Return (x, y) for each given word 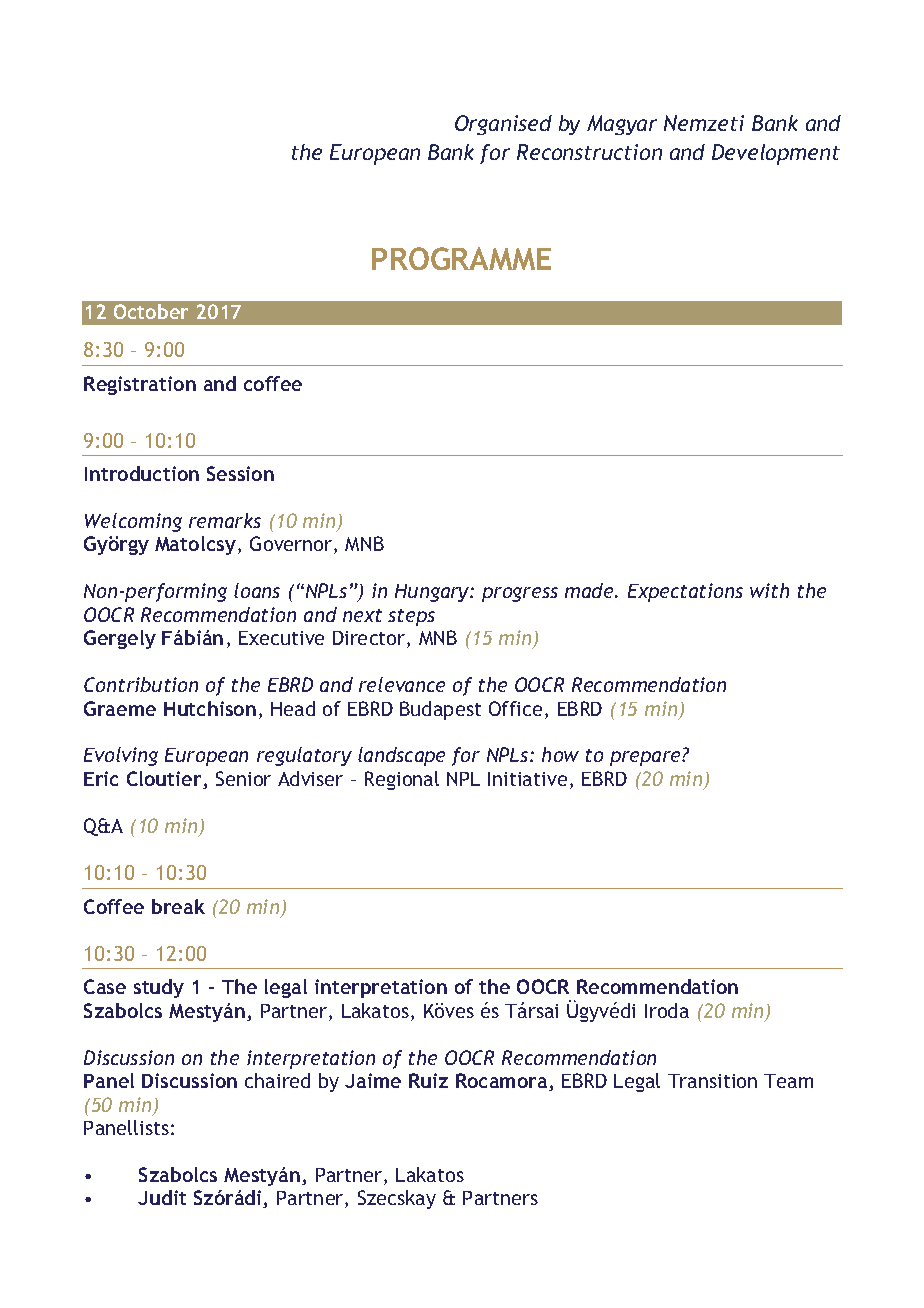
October (151, 311)
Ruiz (428, 1080)
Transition (712, 1081)
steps (411, 617)
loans (257, 590)
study (159, 988)
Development (776, 154)
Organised (503, 125)
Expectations (685, 592)
